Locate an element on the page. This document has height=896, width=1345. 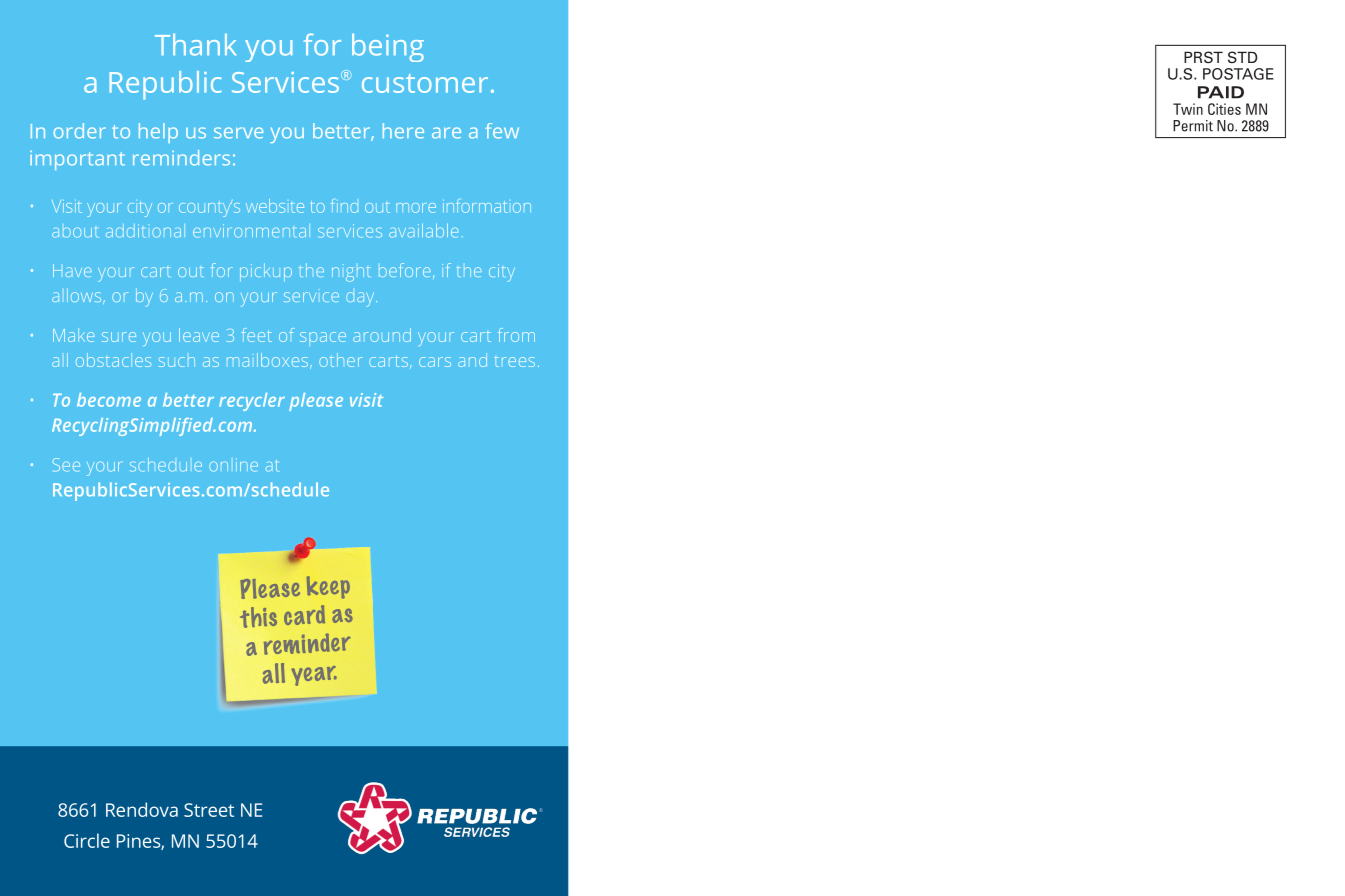
from is located at coordinates (516, 335).
